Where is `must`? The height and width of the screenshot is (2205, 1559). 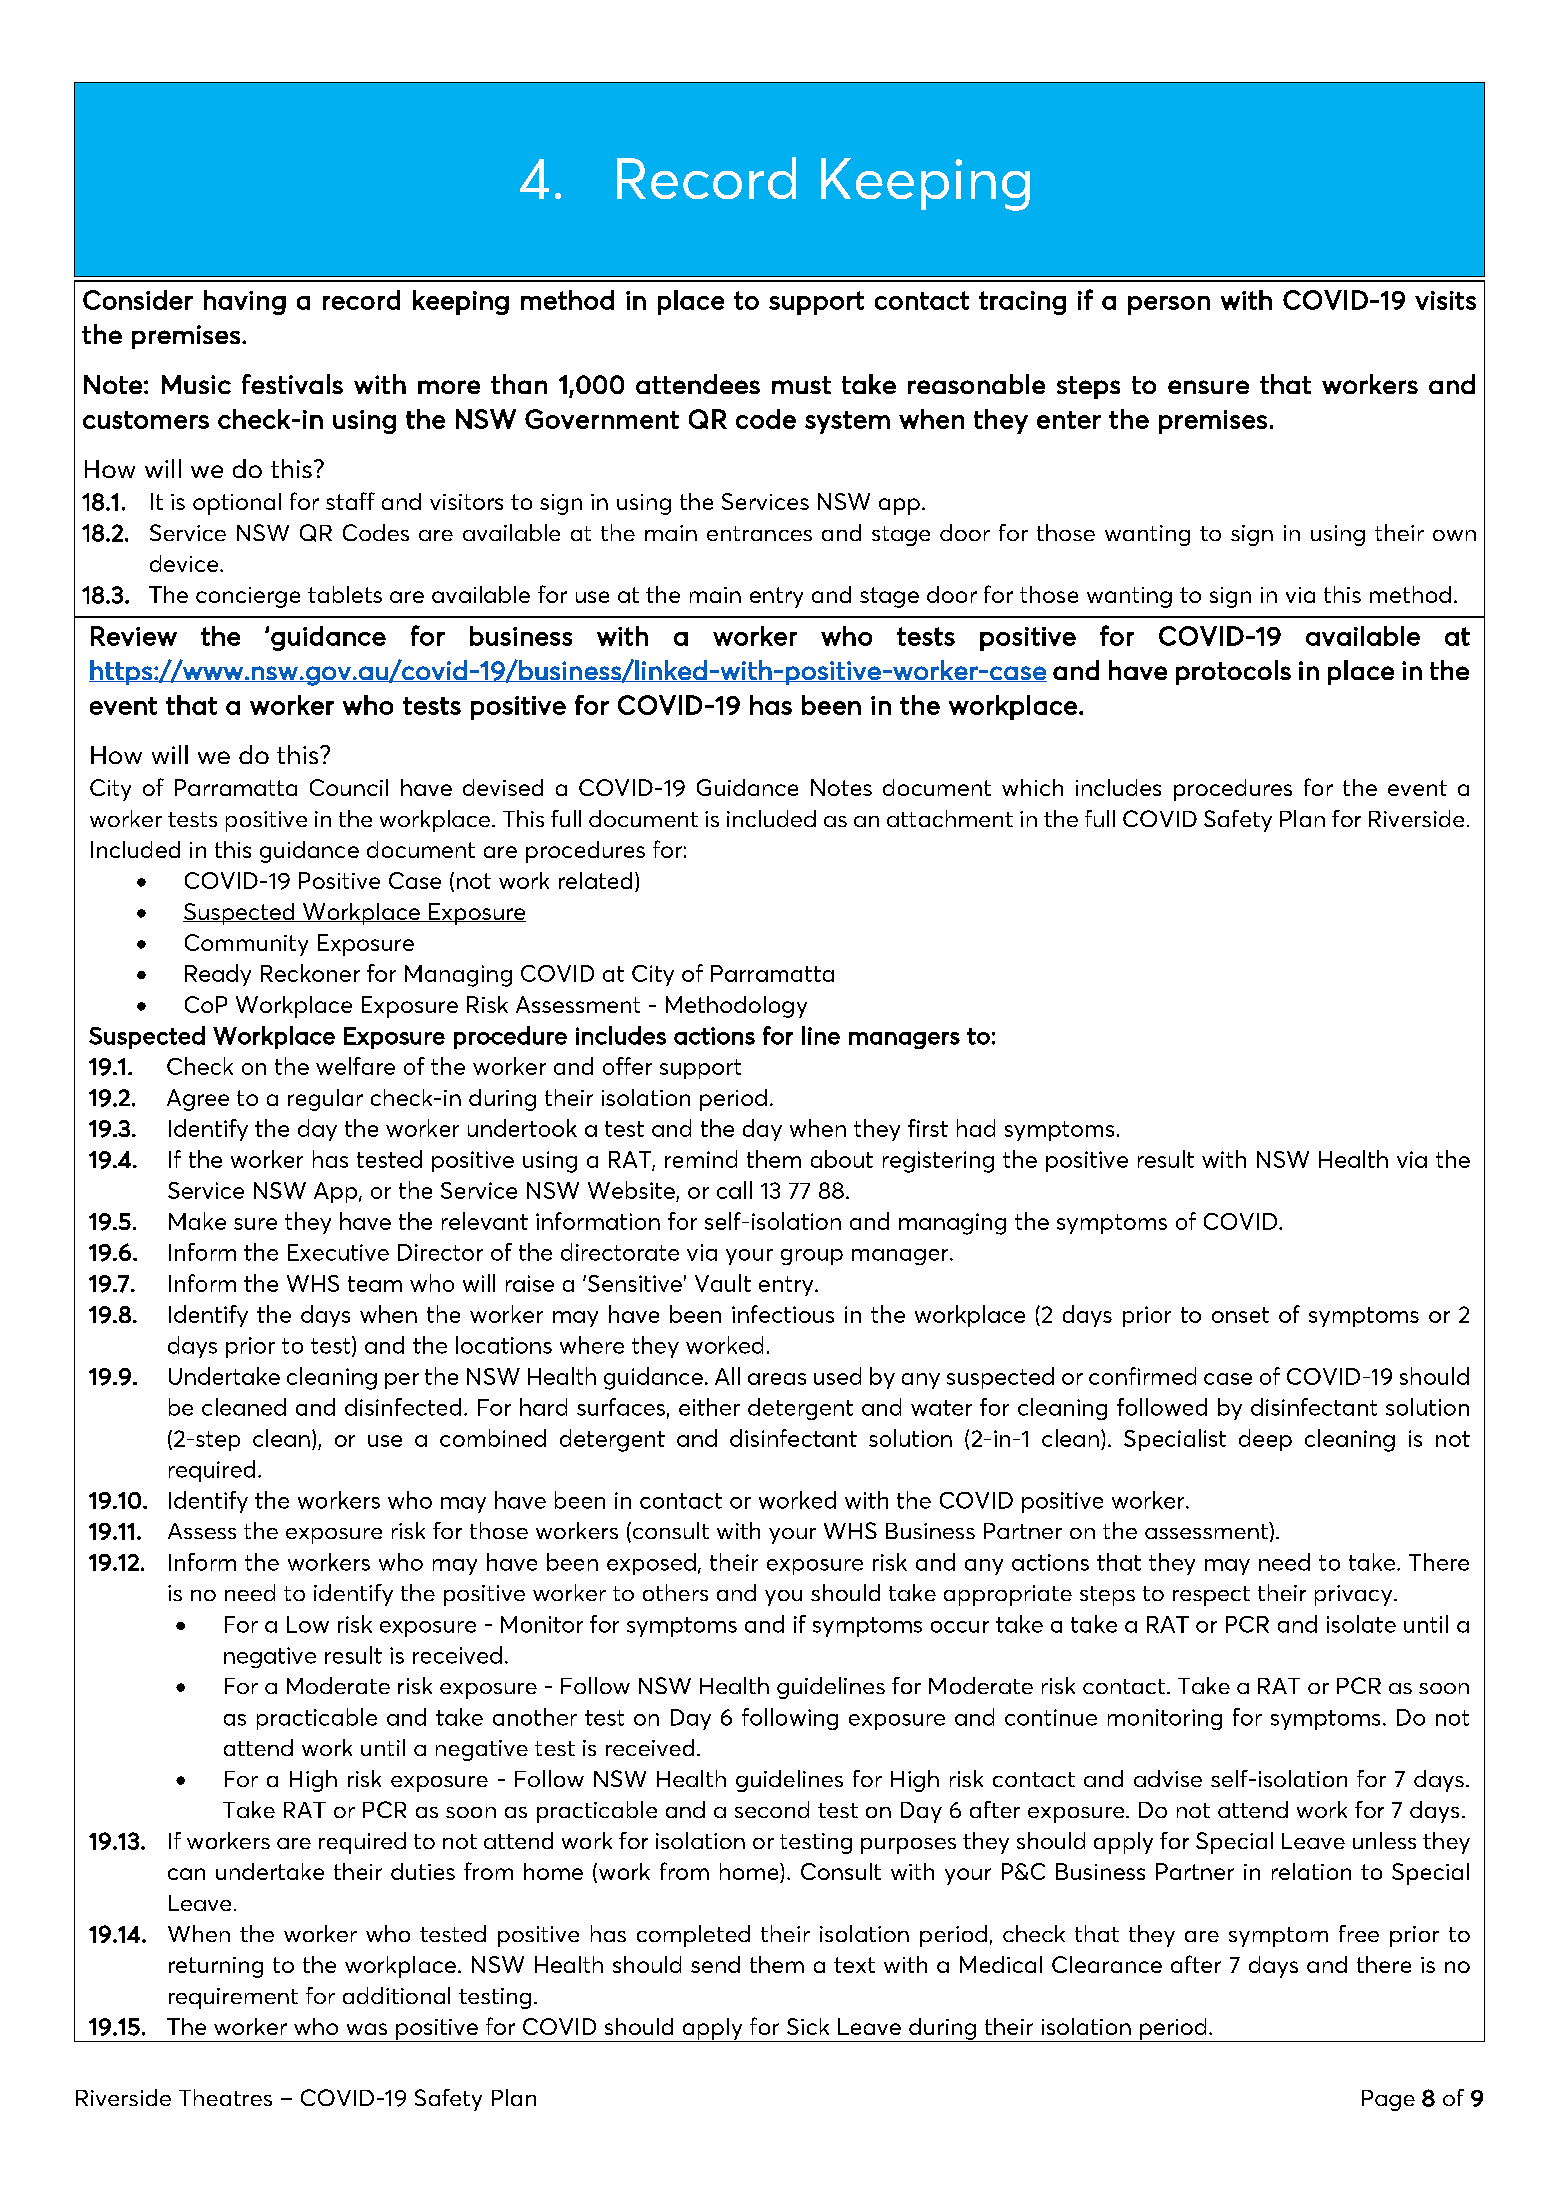 must is located at coordinates (801, 385).
